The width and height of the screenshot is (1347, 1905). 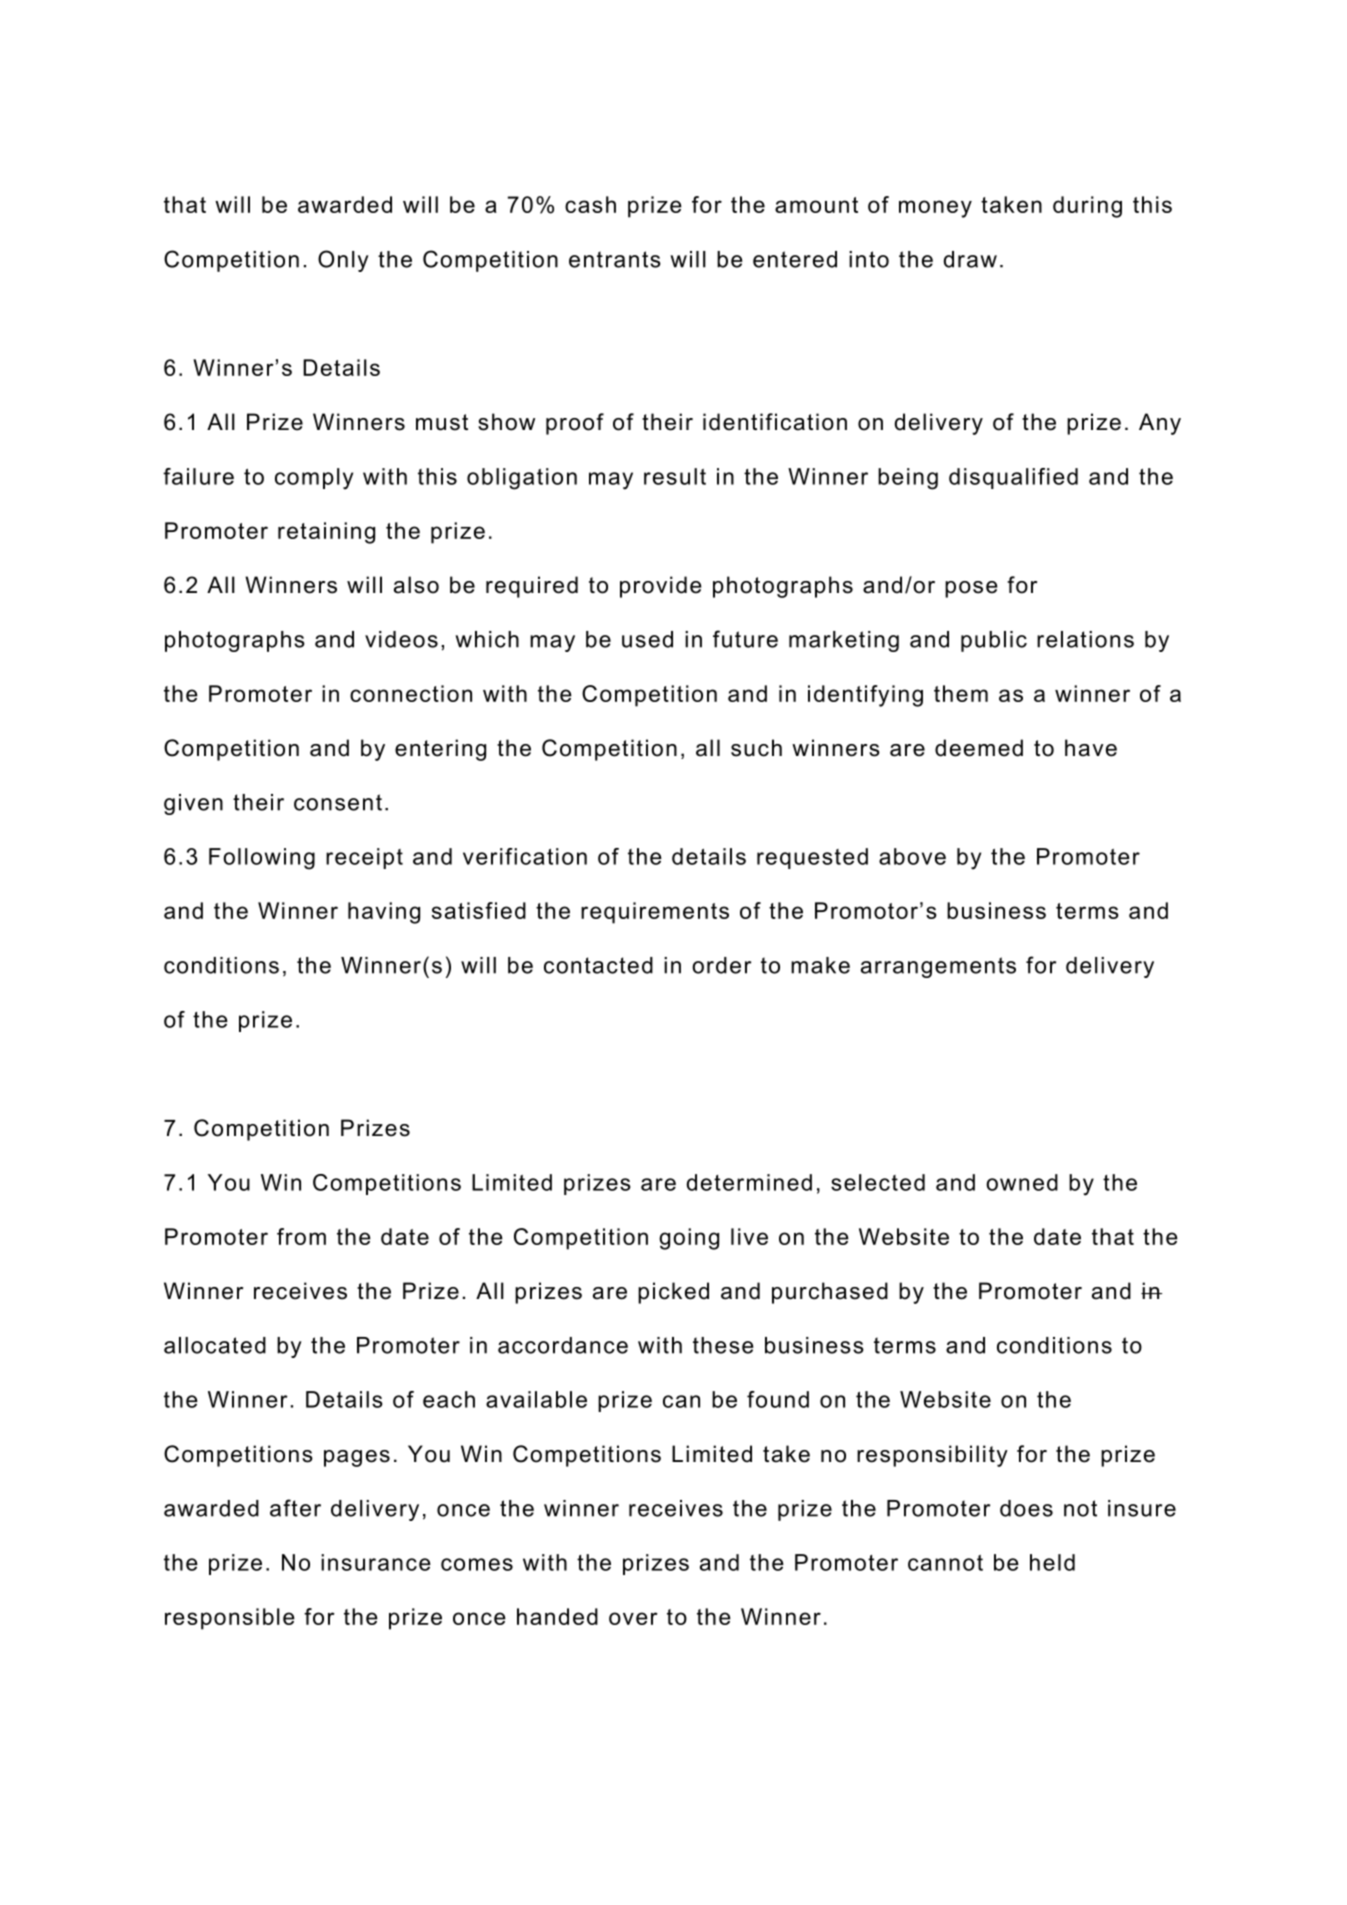 I want to click on order, so click(x=721, y=965).
